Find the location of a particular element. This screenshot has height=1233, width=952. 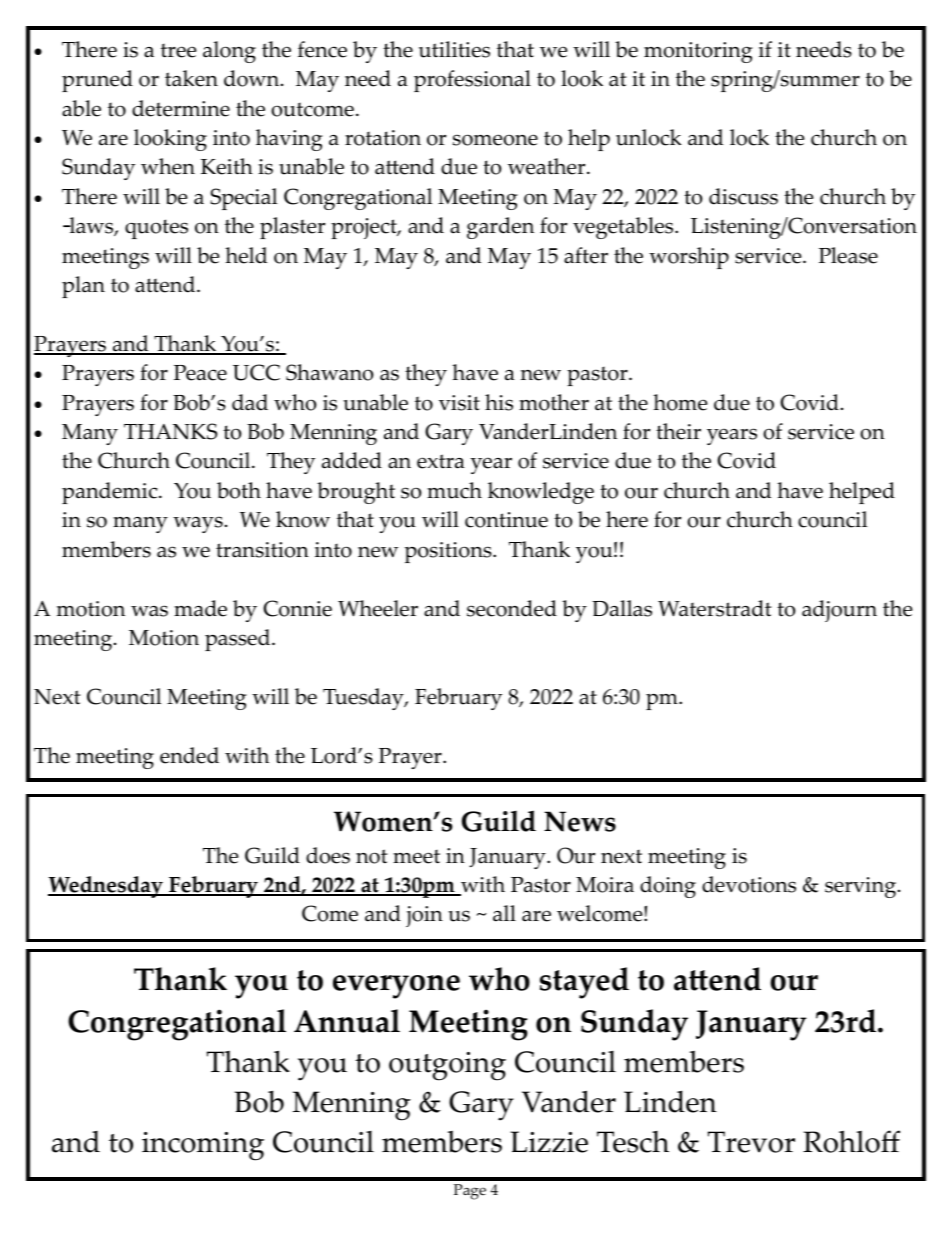

taken is located at coordinates (191, 78).
